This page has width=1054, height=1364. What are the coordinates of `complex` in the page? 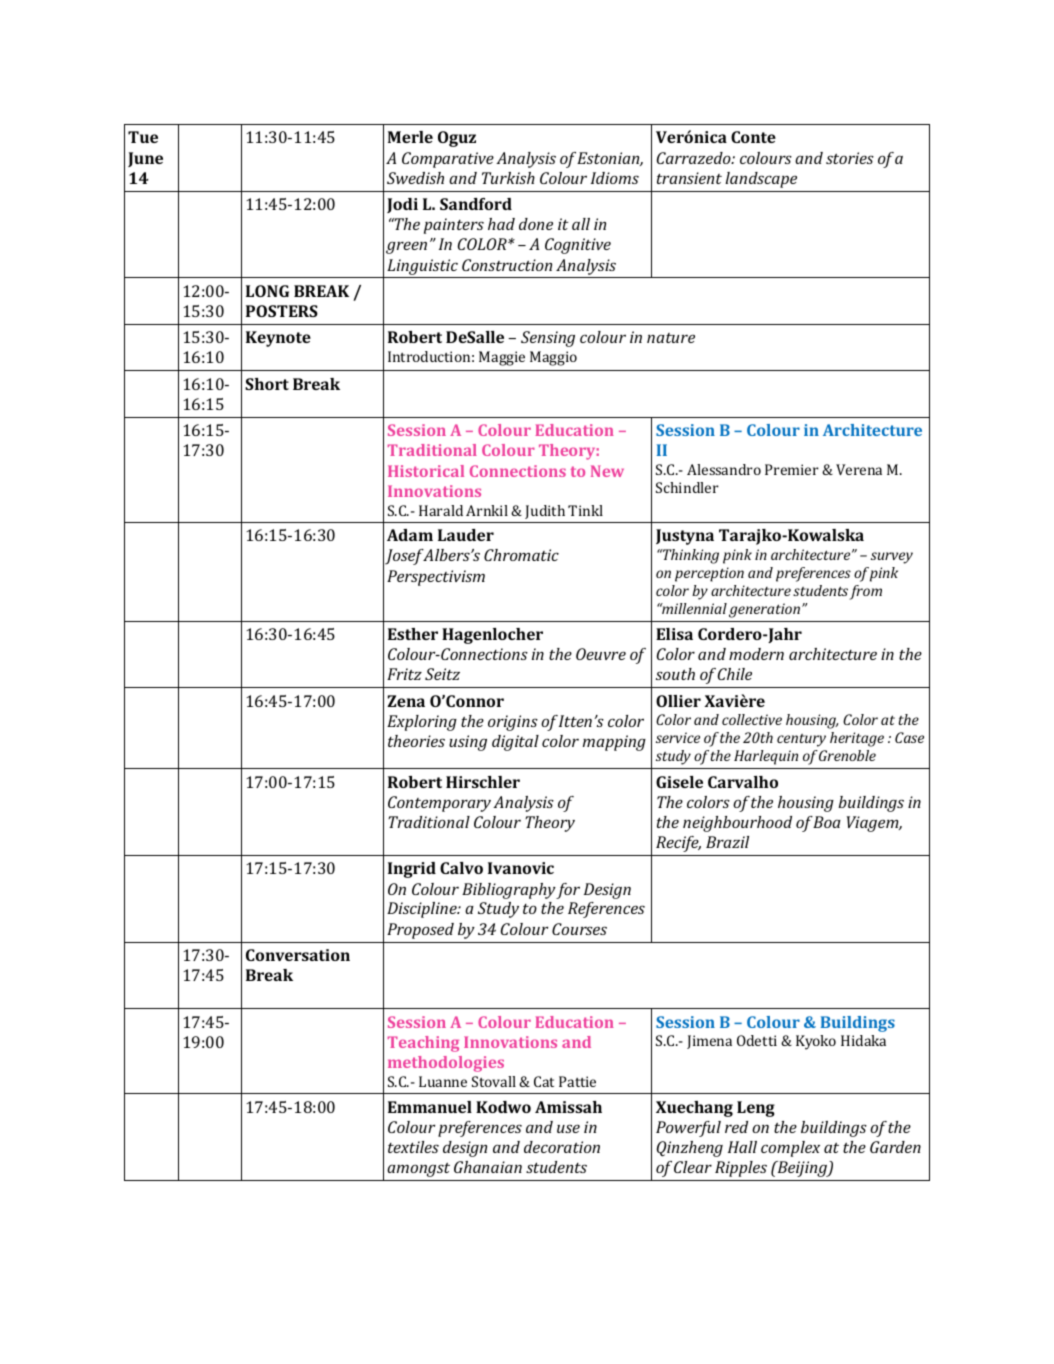 It's located at (790, 1149).
